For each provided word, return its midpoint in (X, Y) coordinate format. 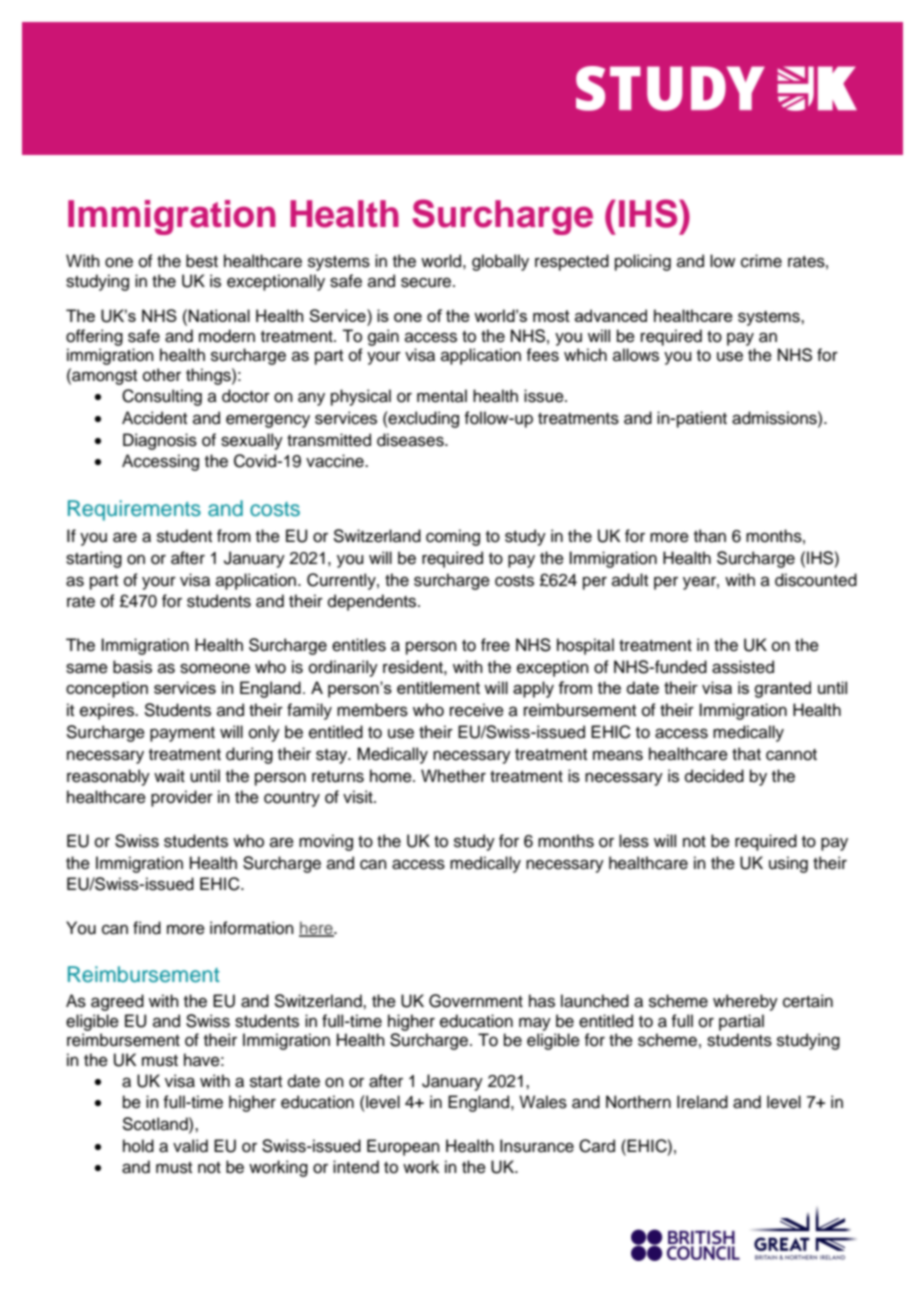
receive (477, 710)
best (202, 261)
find (147, 928)
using (788, 864)
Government (476, 1001)
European (403, 1147)
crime (761, 261)
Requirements (134, 510)
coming (453, 537)
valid (190, 1146)
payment (182, 734)
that (746, 754)
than (710, 536)
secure (427, 282)
